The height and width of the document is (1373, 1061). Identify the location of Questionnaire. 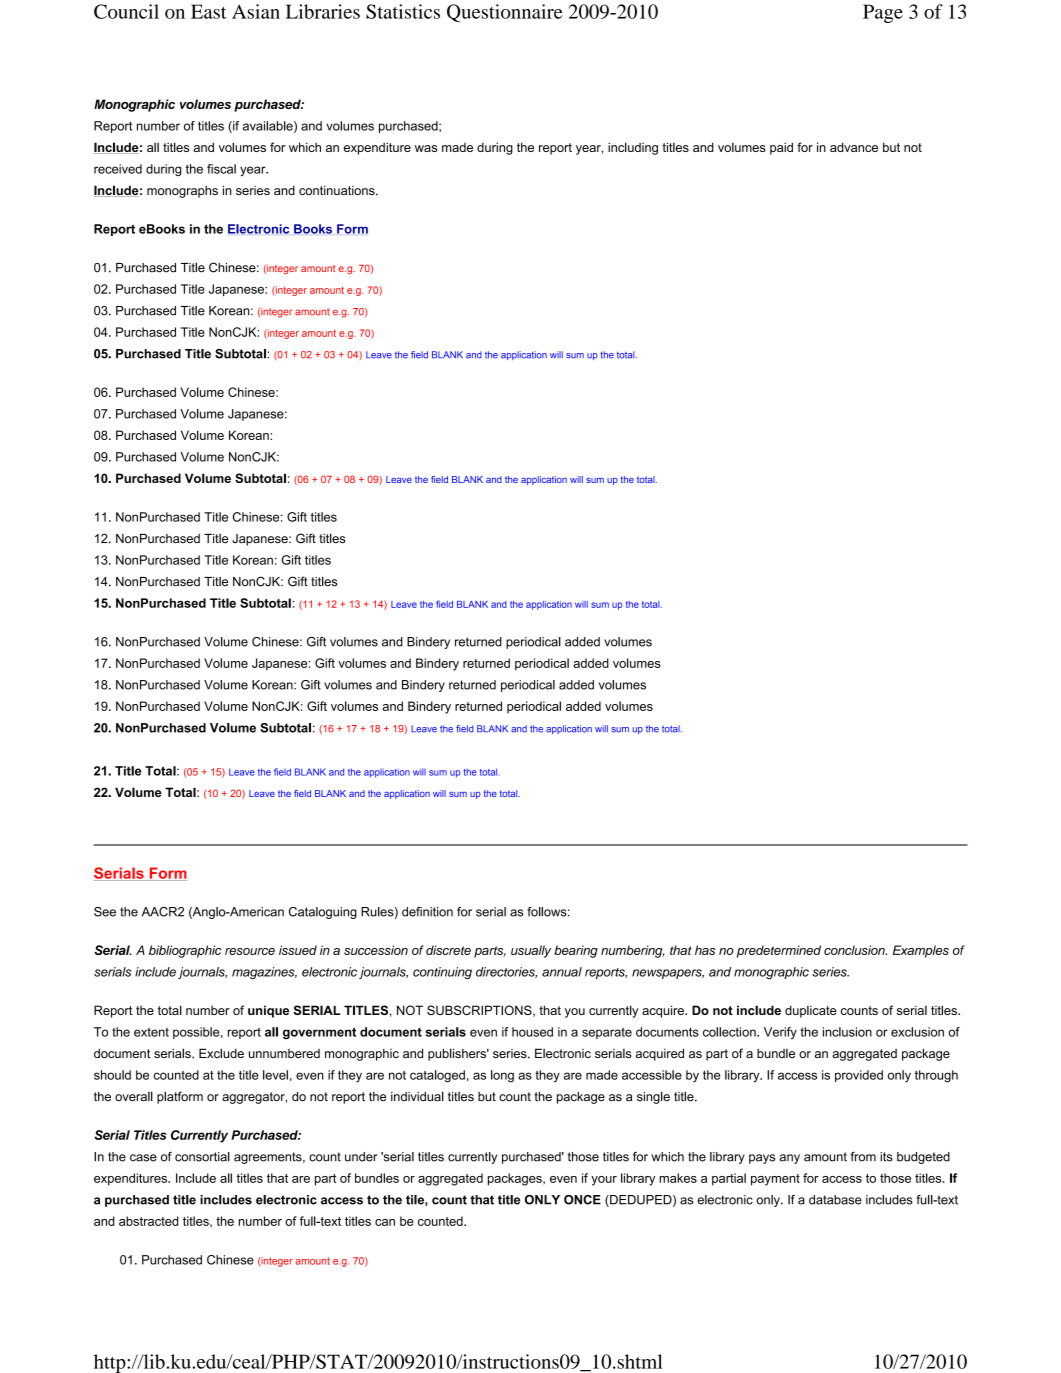
(505, 13).
